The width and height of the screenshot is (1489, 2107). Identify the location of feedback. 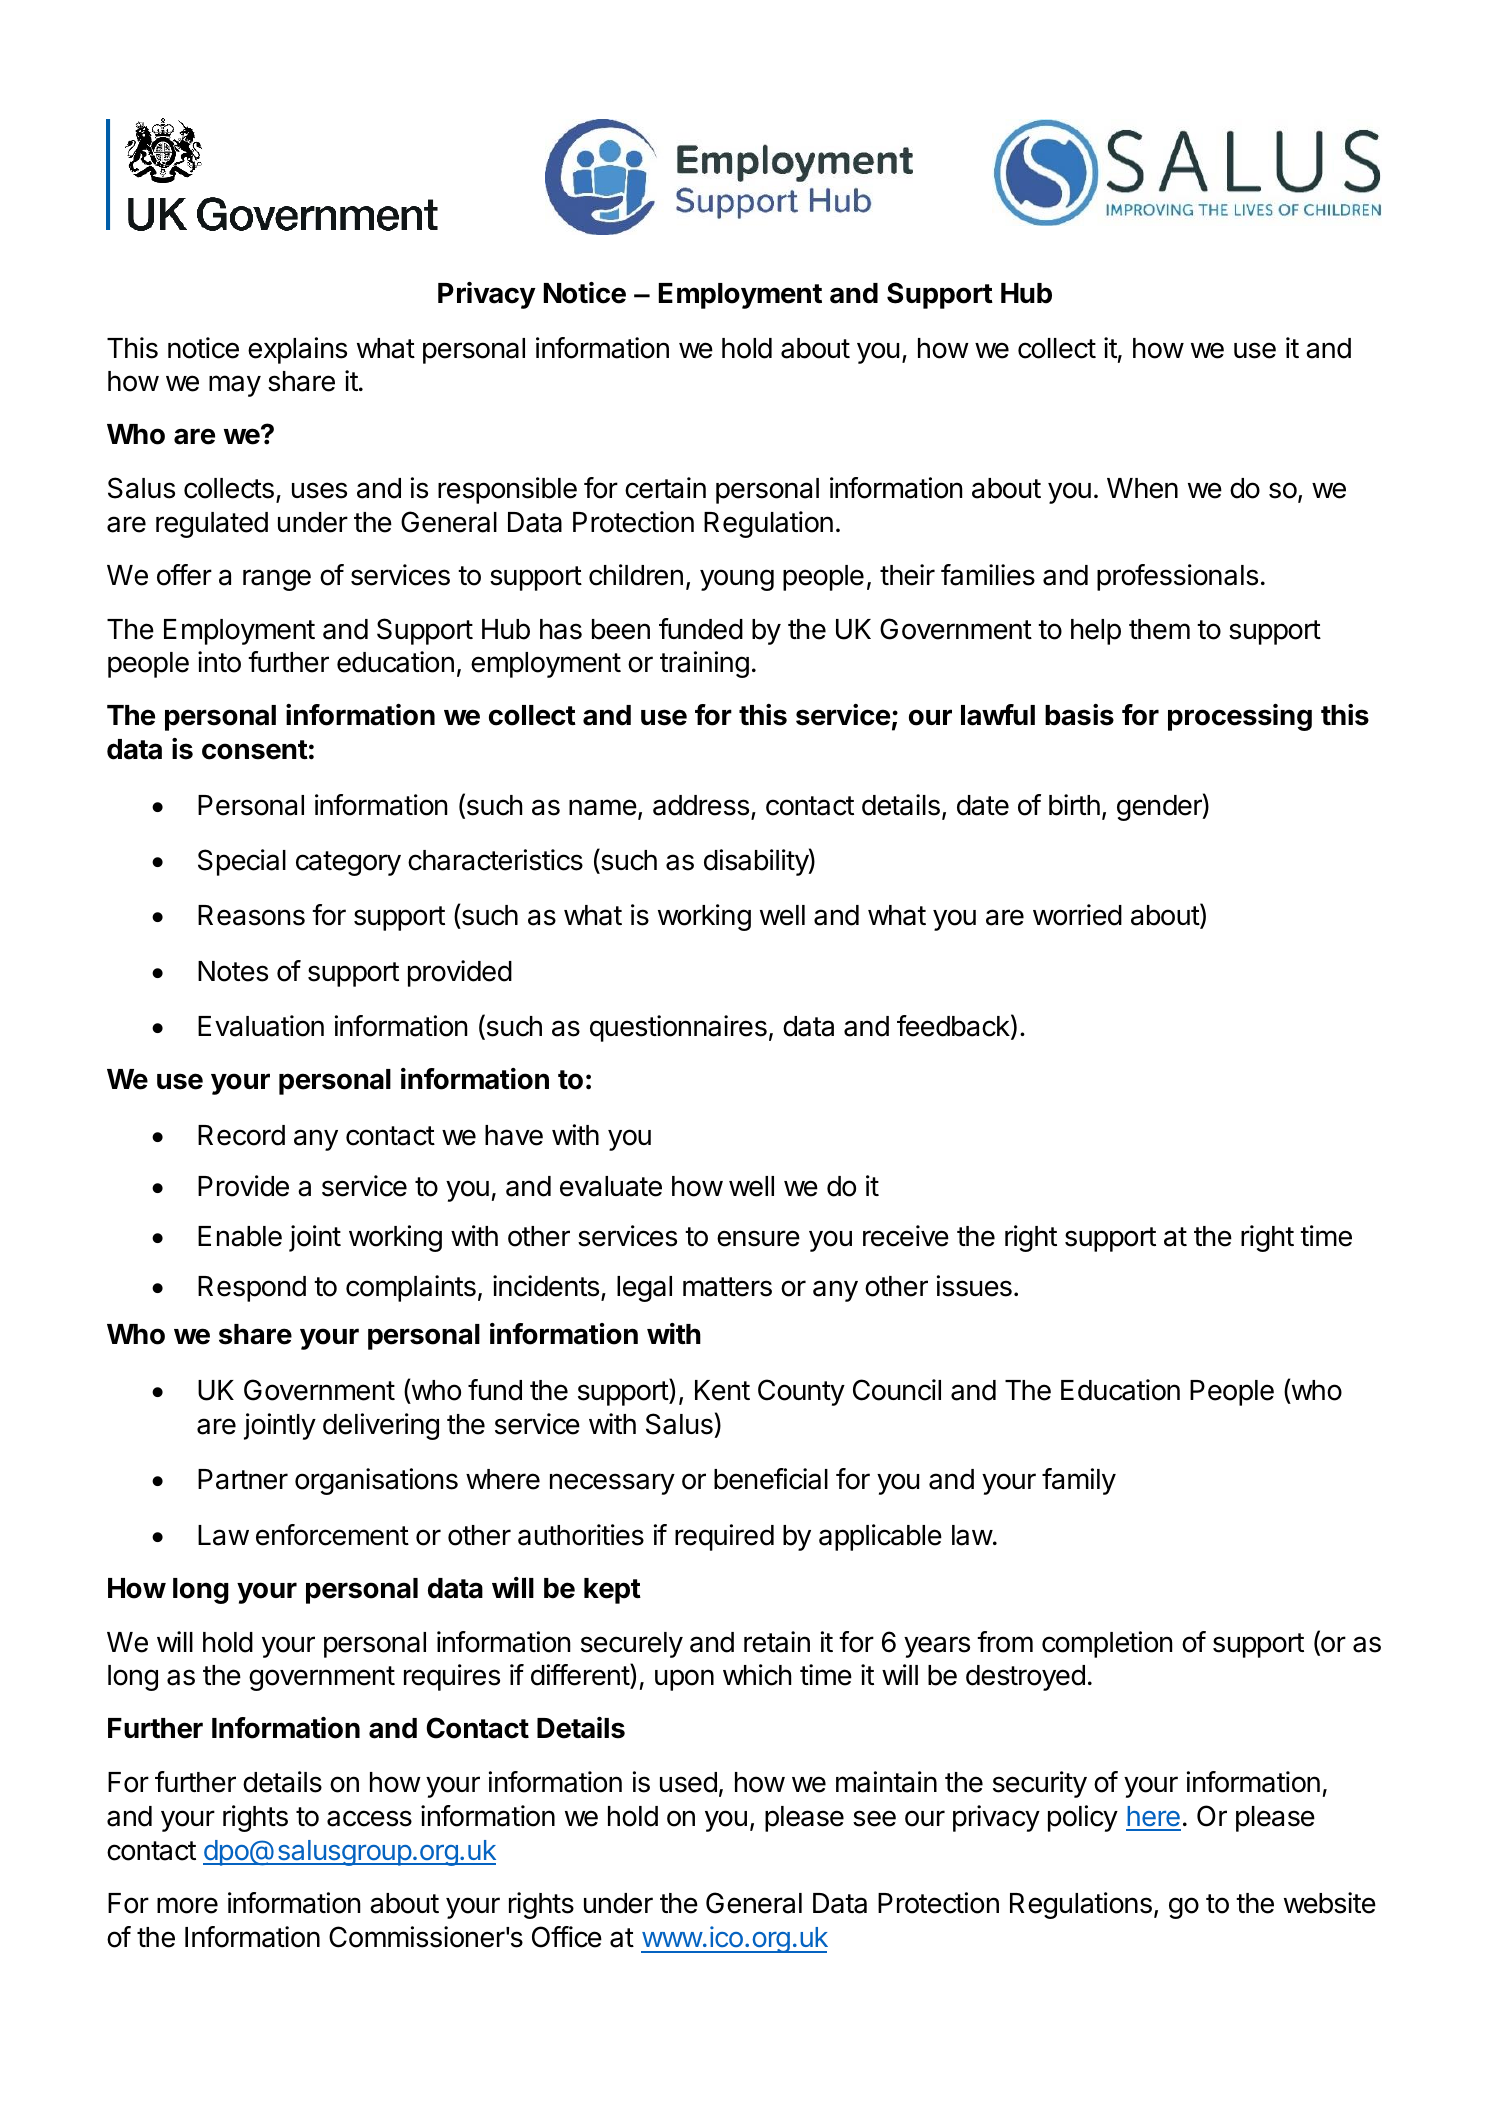
(953, 1026).
